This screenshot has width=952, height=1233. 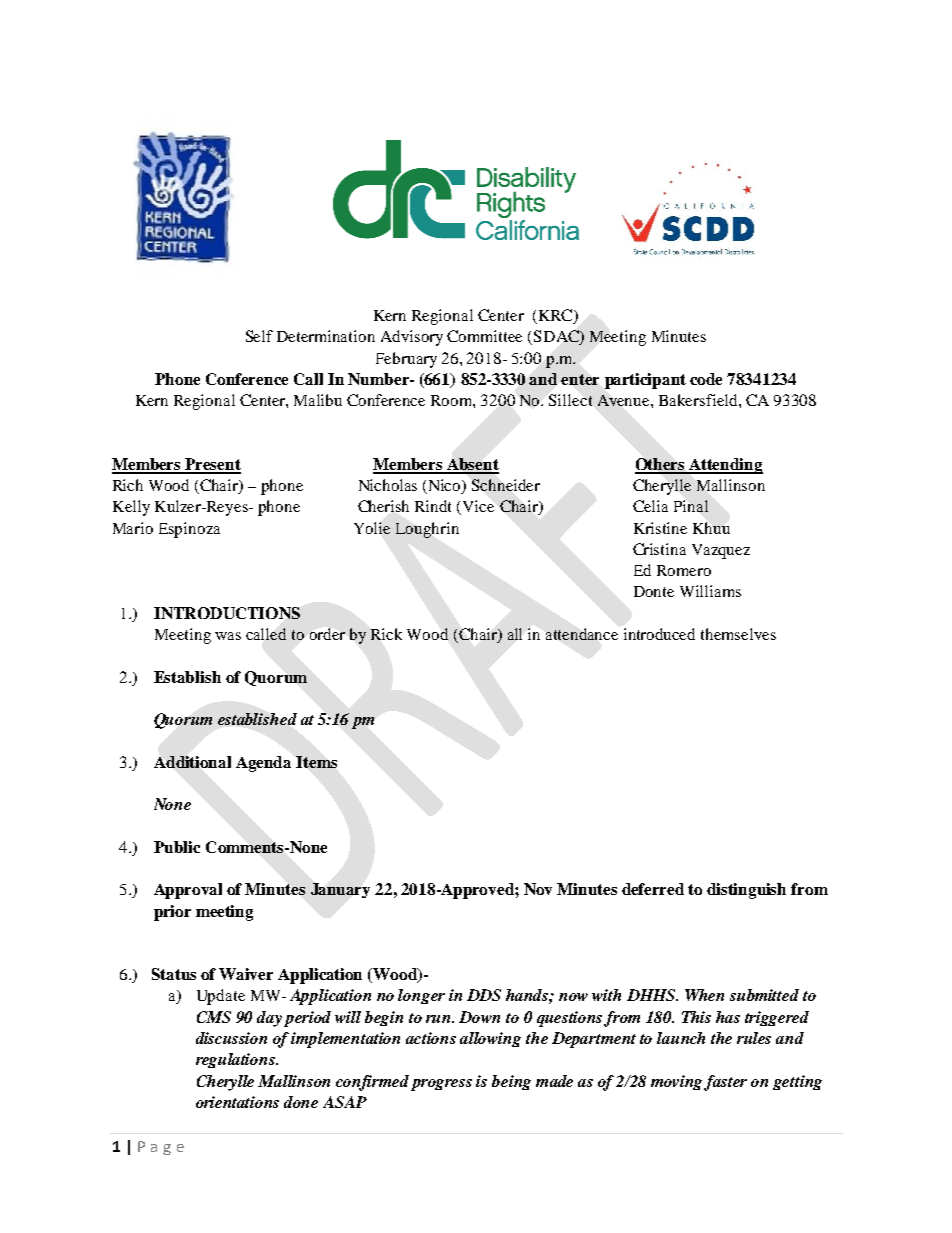 I want to click on Nov, so click(x=538, y=889).
